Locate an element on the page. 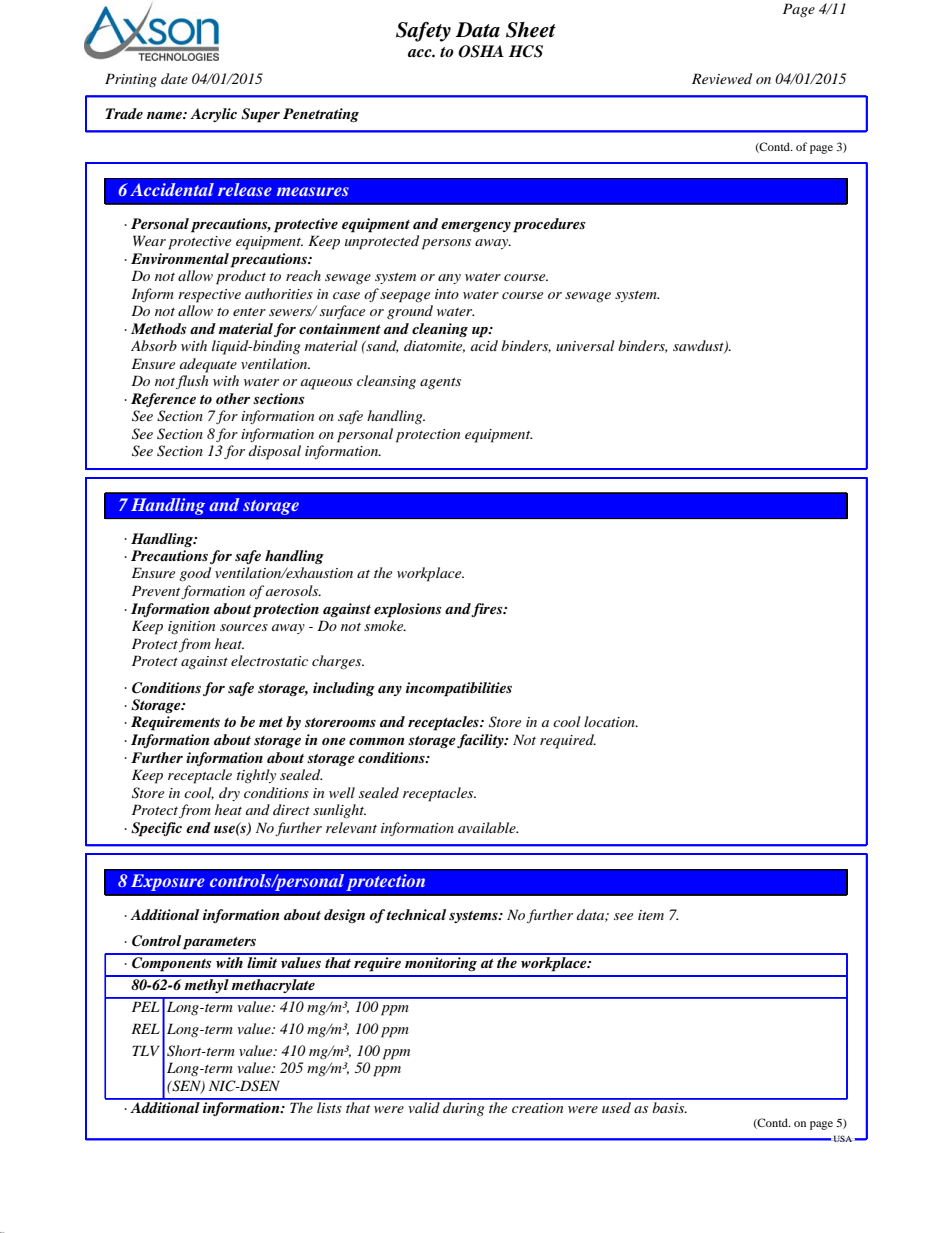  Reviewed is located at coordinates (722, 78).
